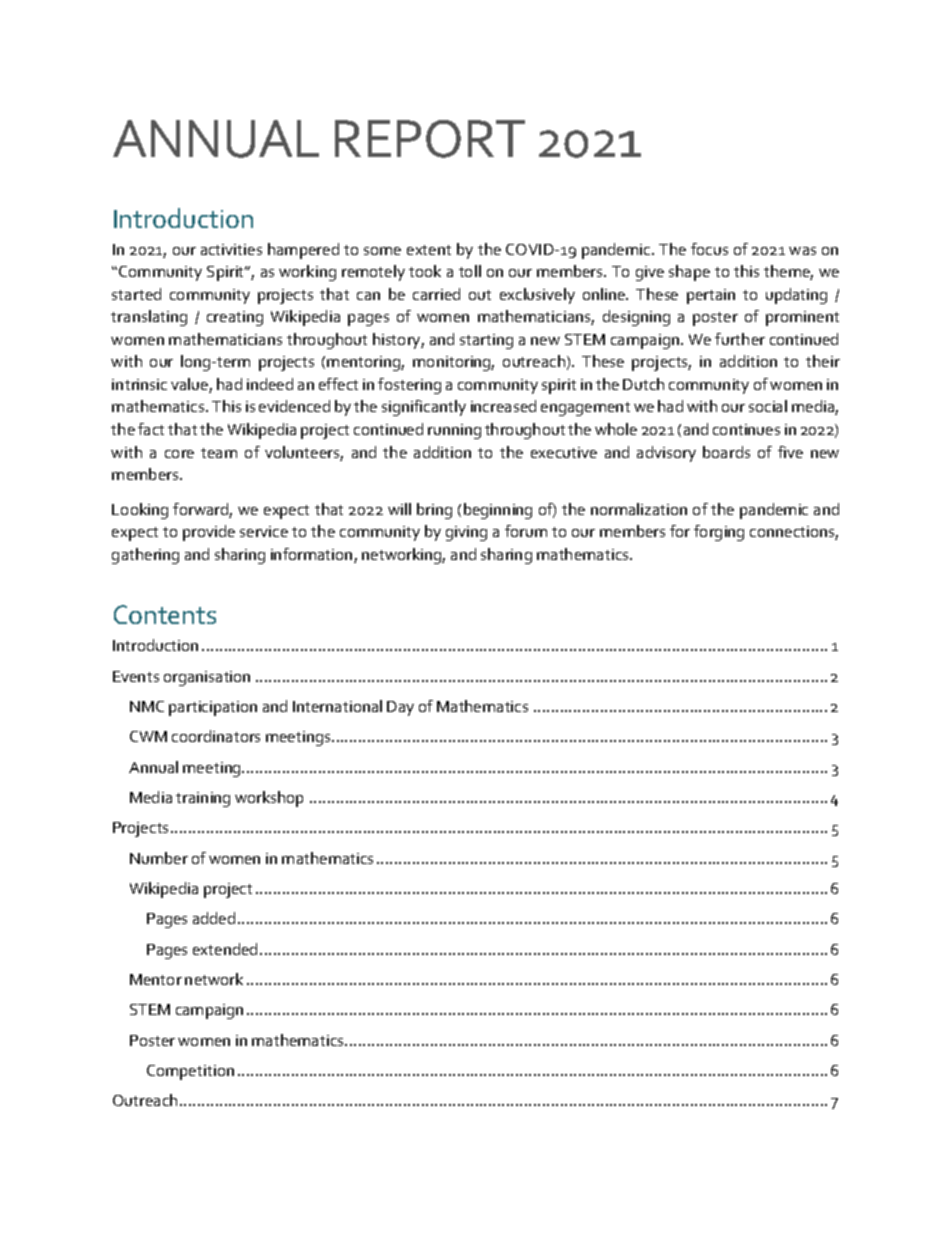  I want to click on activities, so click(231, 249).
